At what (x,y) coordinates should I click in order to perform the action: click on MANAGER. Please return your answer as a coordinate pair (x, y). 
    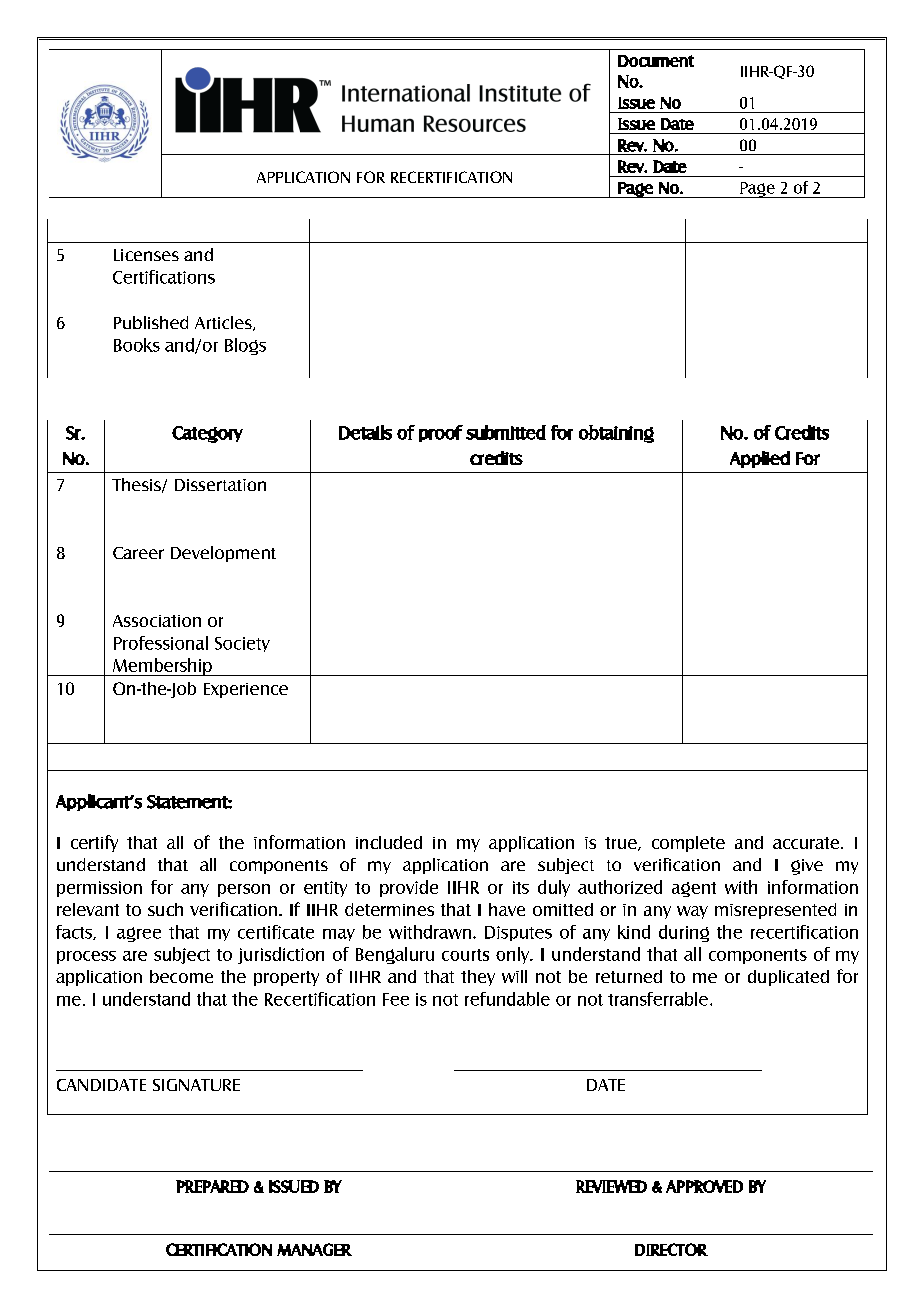
    Looking at the image, I should click on (314, 1249).
